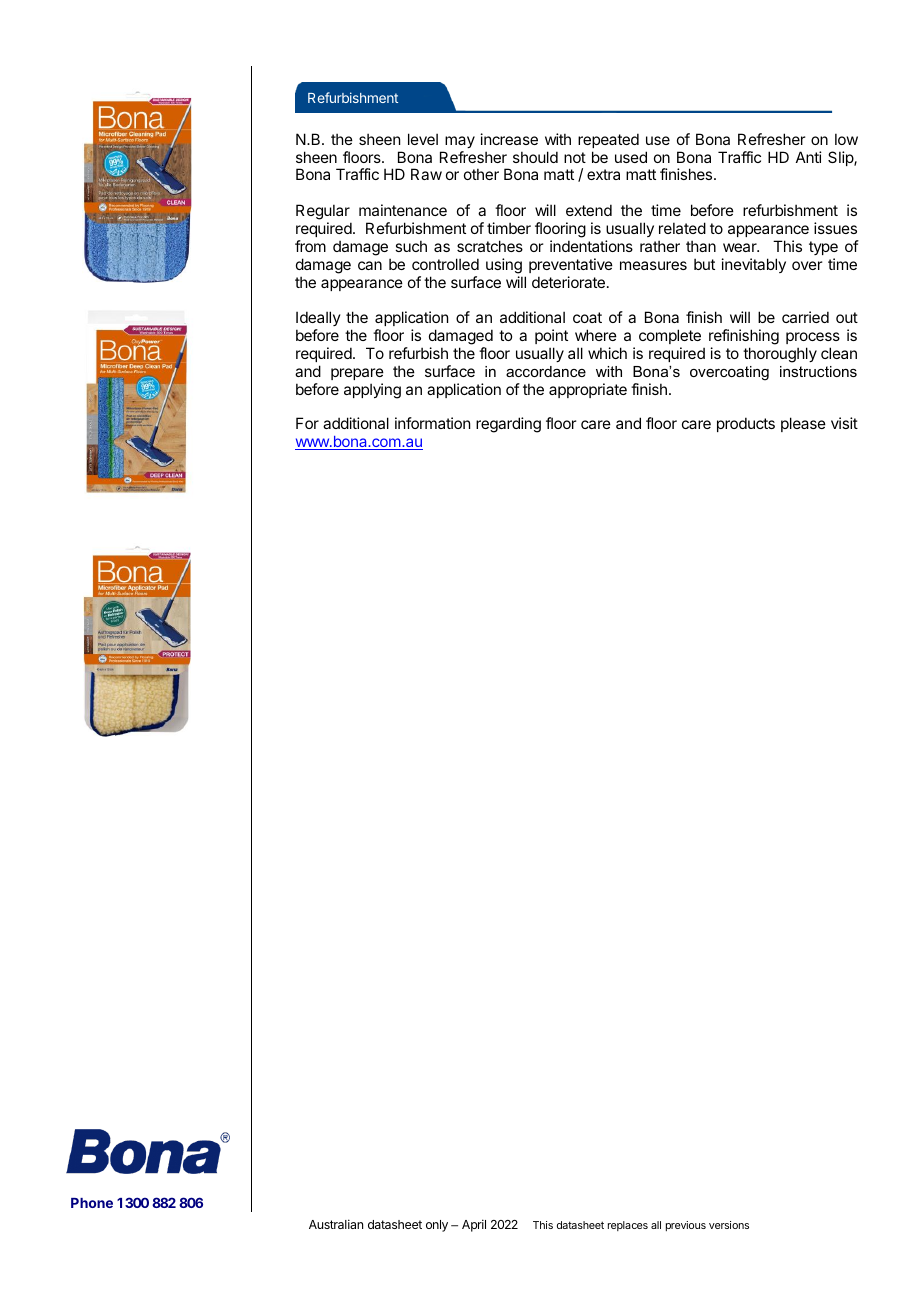  Describe the element at coordinates (432, 423) in the screenshot. I see `information` at that location.
